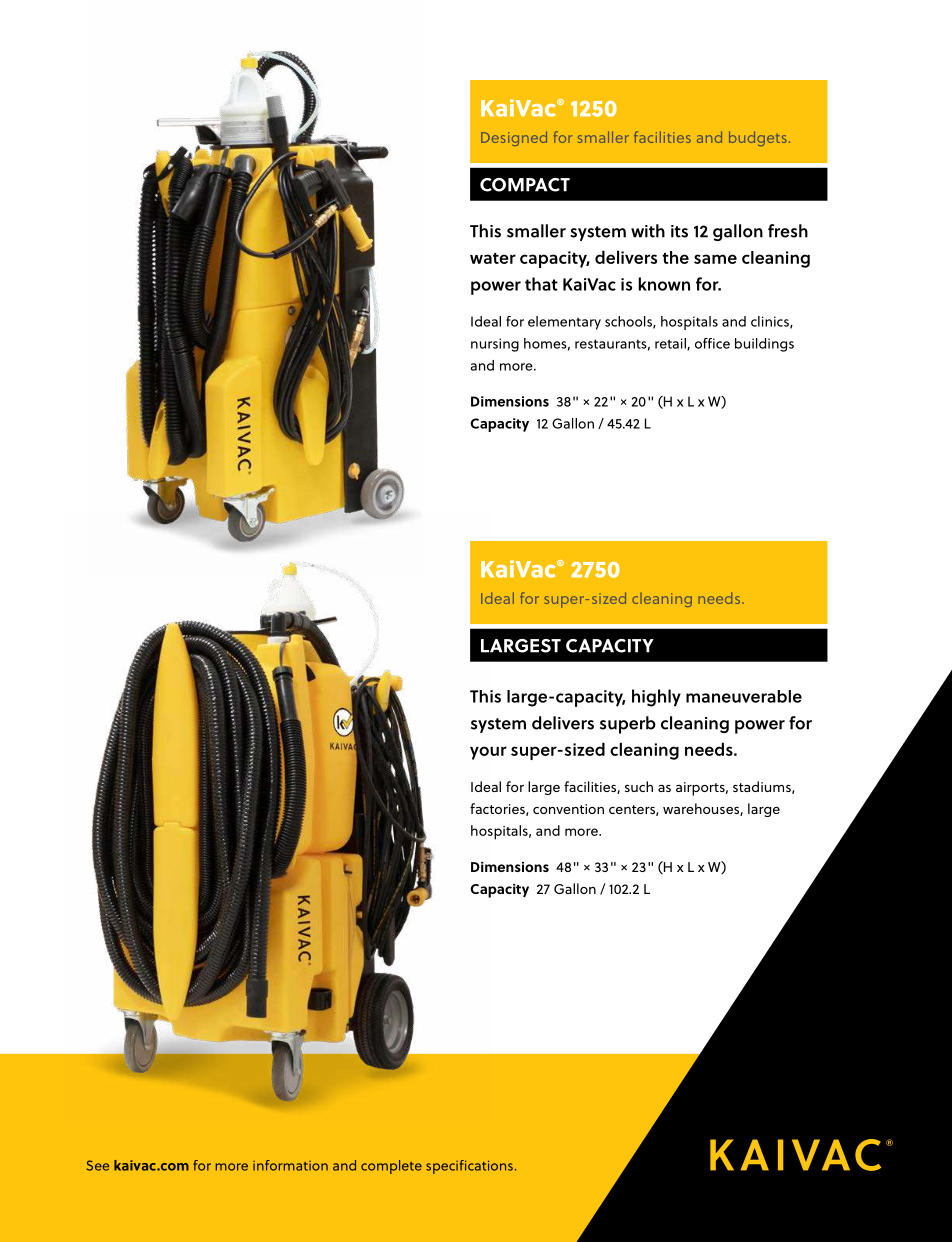  Describe the element at coordinates (564, 323) in the document. I see `elementary` at that location.
